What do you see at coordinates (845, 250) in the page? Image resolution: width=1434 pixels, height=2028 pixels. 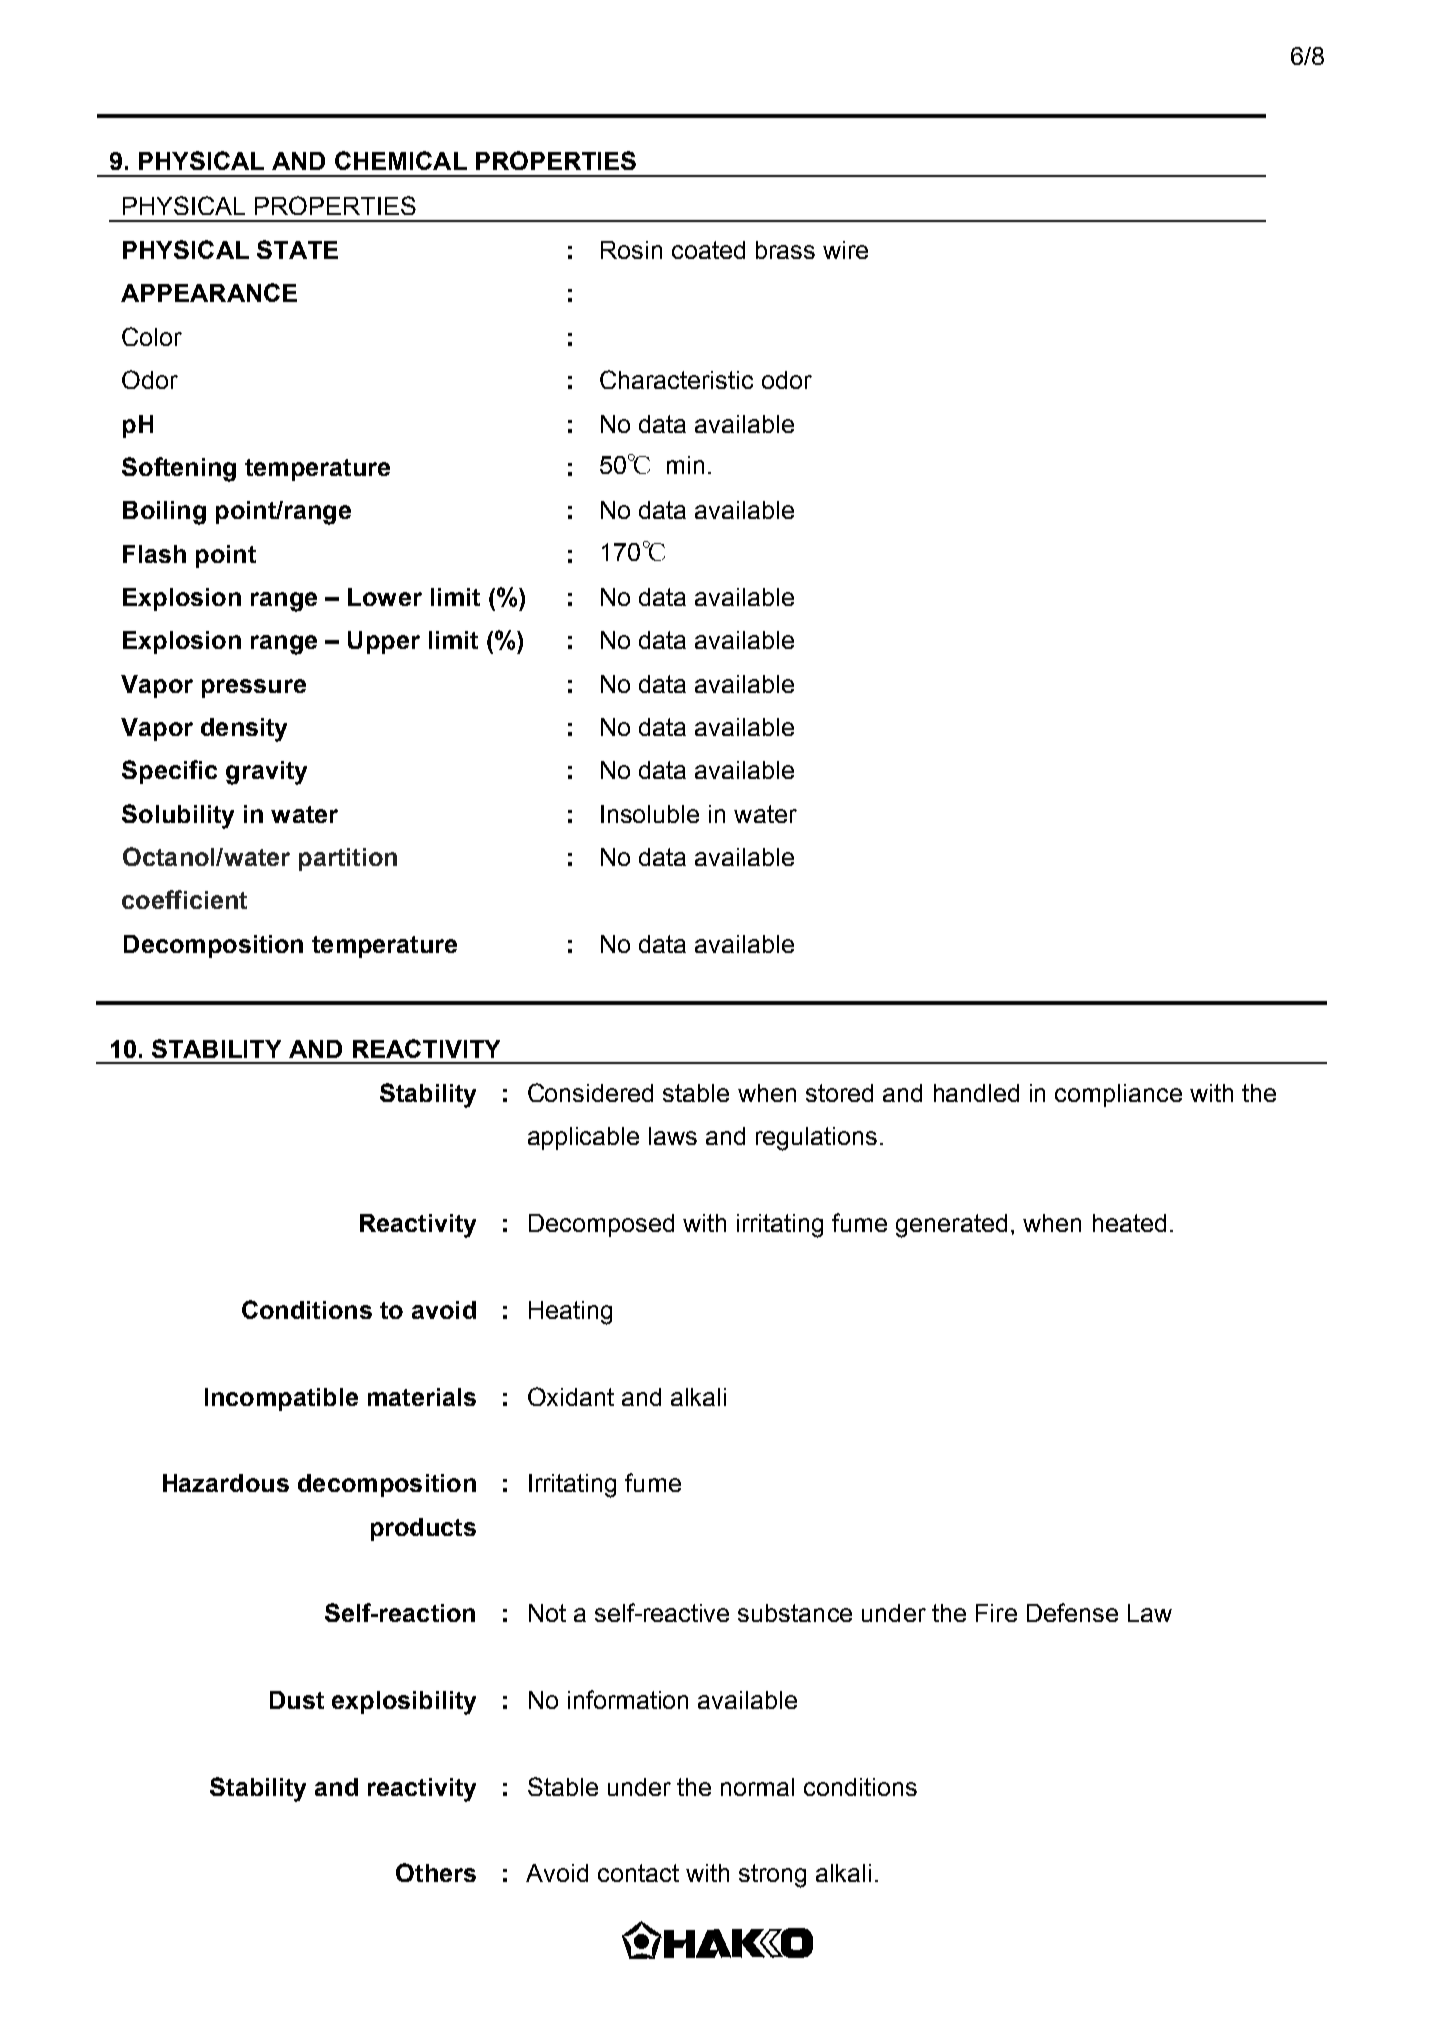 I see `wire` at bounding box center [845, 250].
